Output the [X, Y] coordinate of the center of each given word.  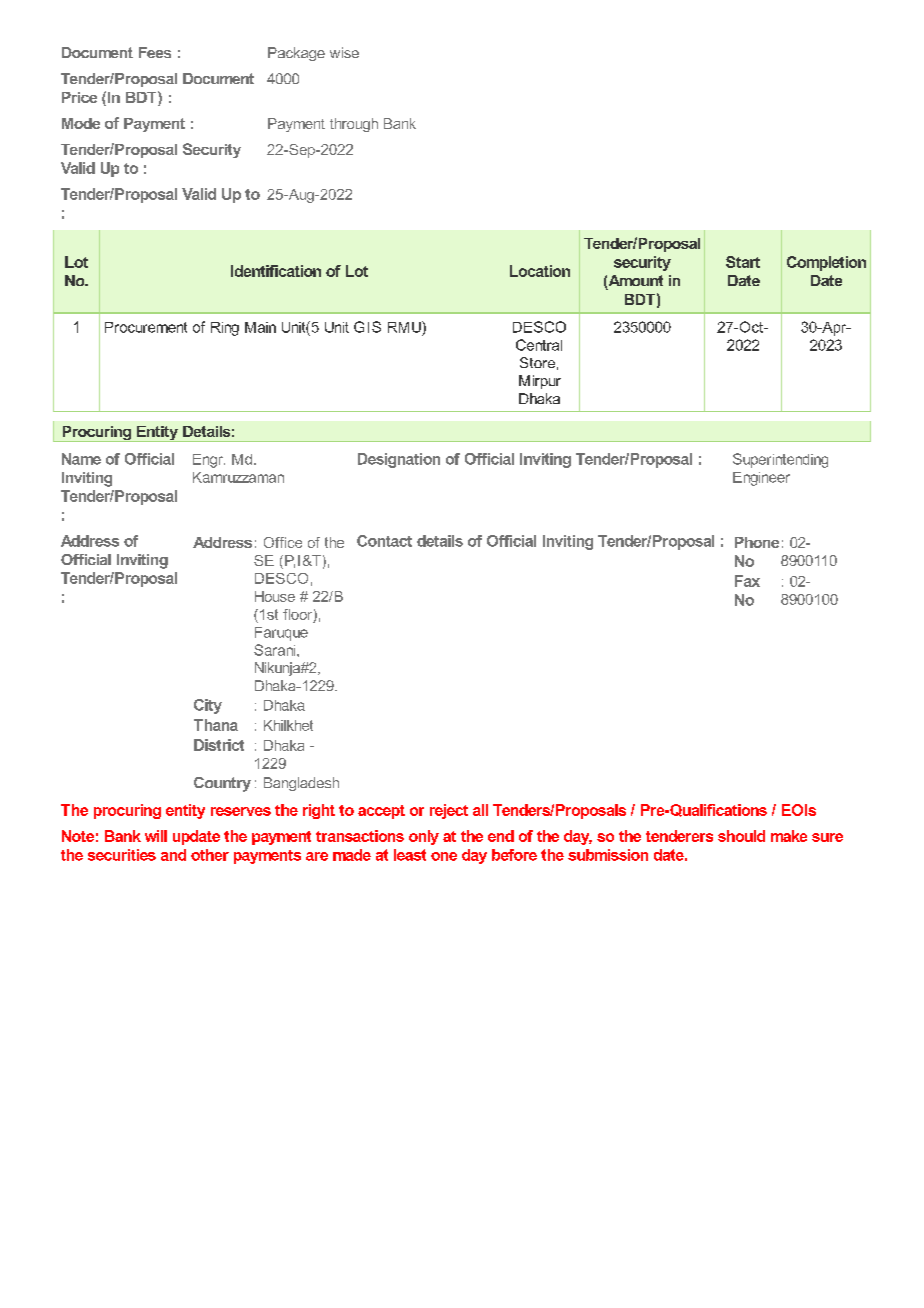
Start [743, 262]
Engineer [761, 479]
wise [344, 52]
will [156, 836]
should [741, 836]
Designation [399, 460]
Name [81, 459]
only [424, 837]
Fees [155, 52]
